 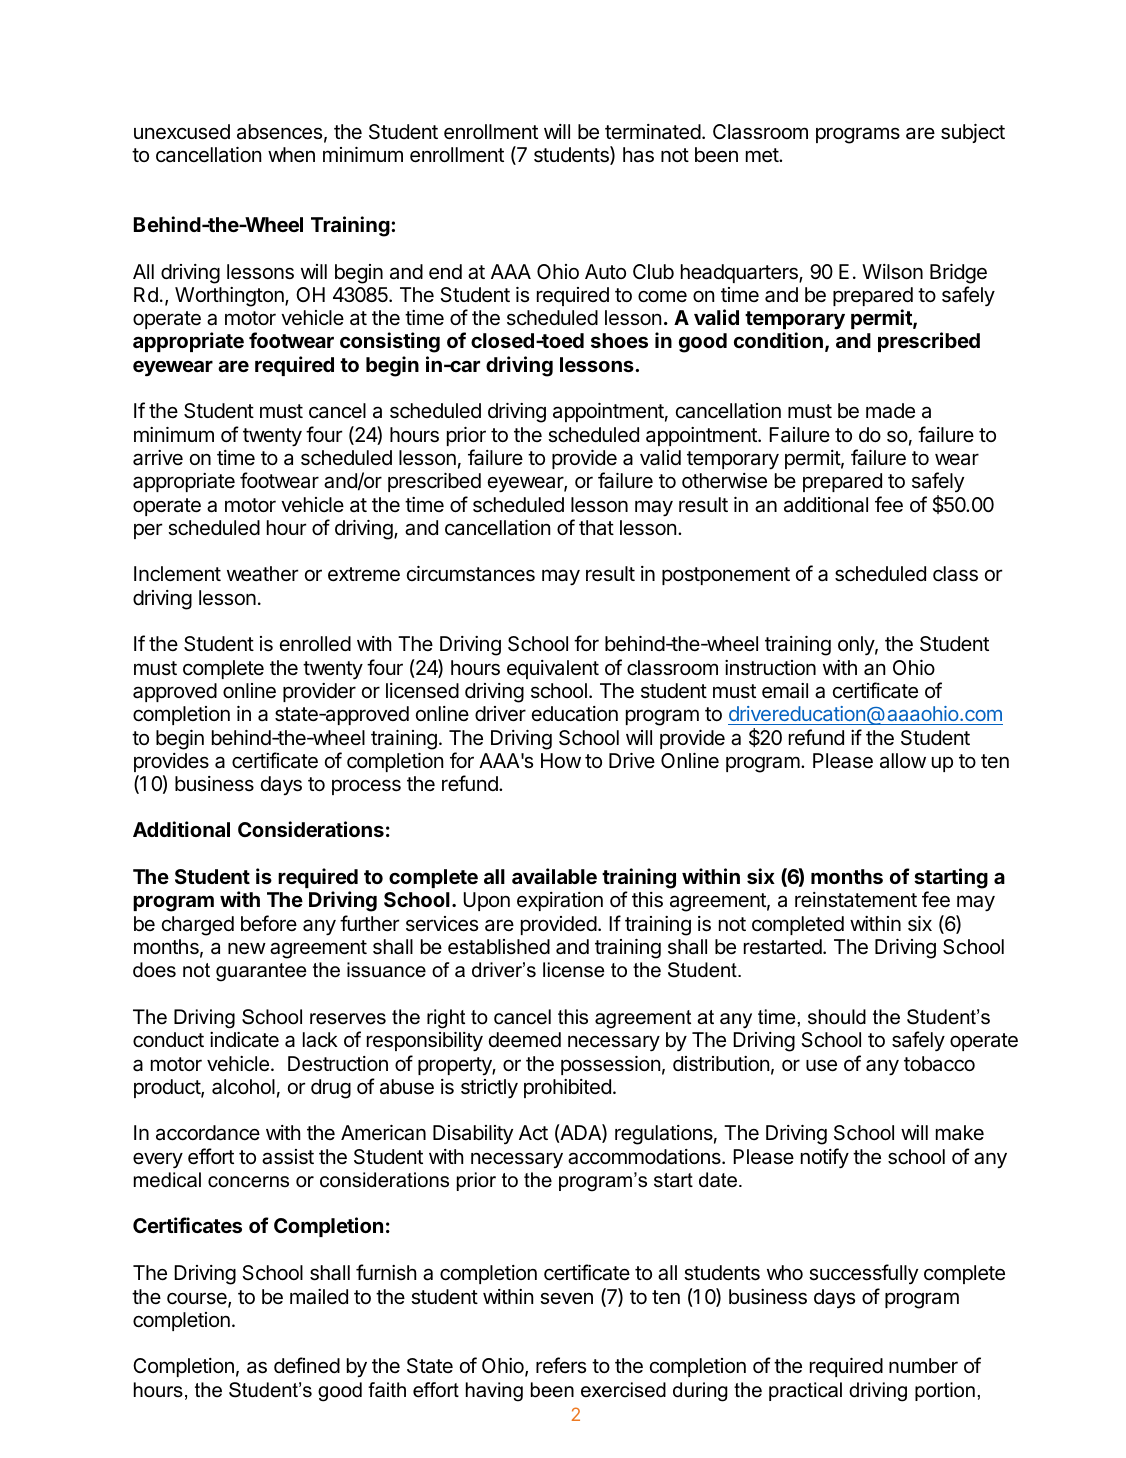 What do you see at coordinates (973, 133) in the screenshot?
I see `subject` at bounding box center [973, 133].
